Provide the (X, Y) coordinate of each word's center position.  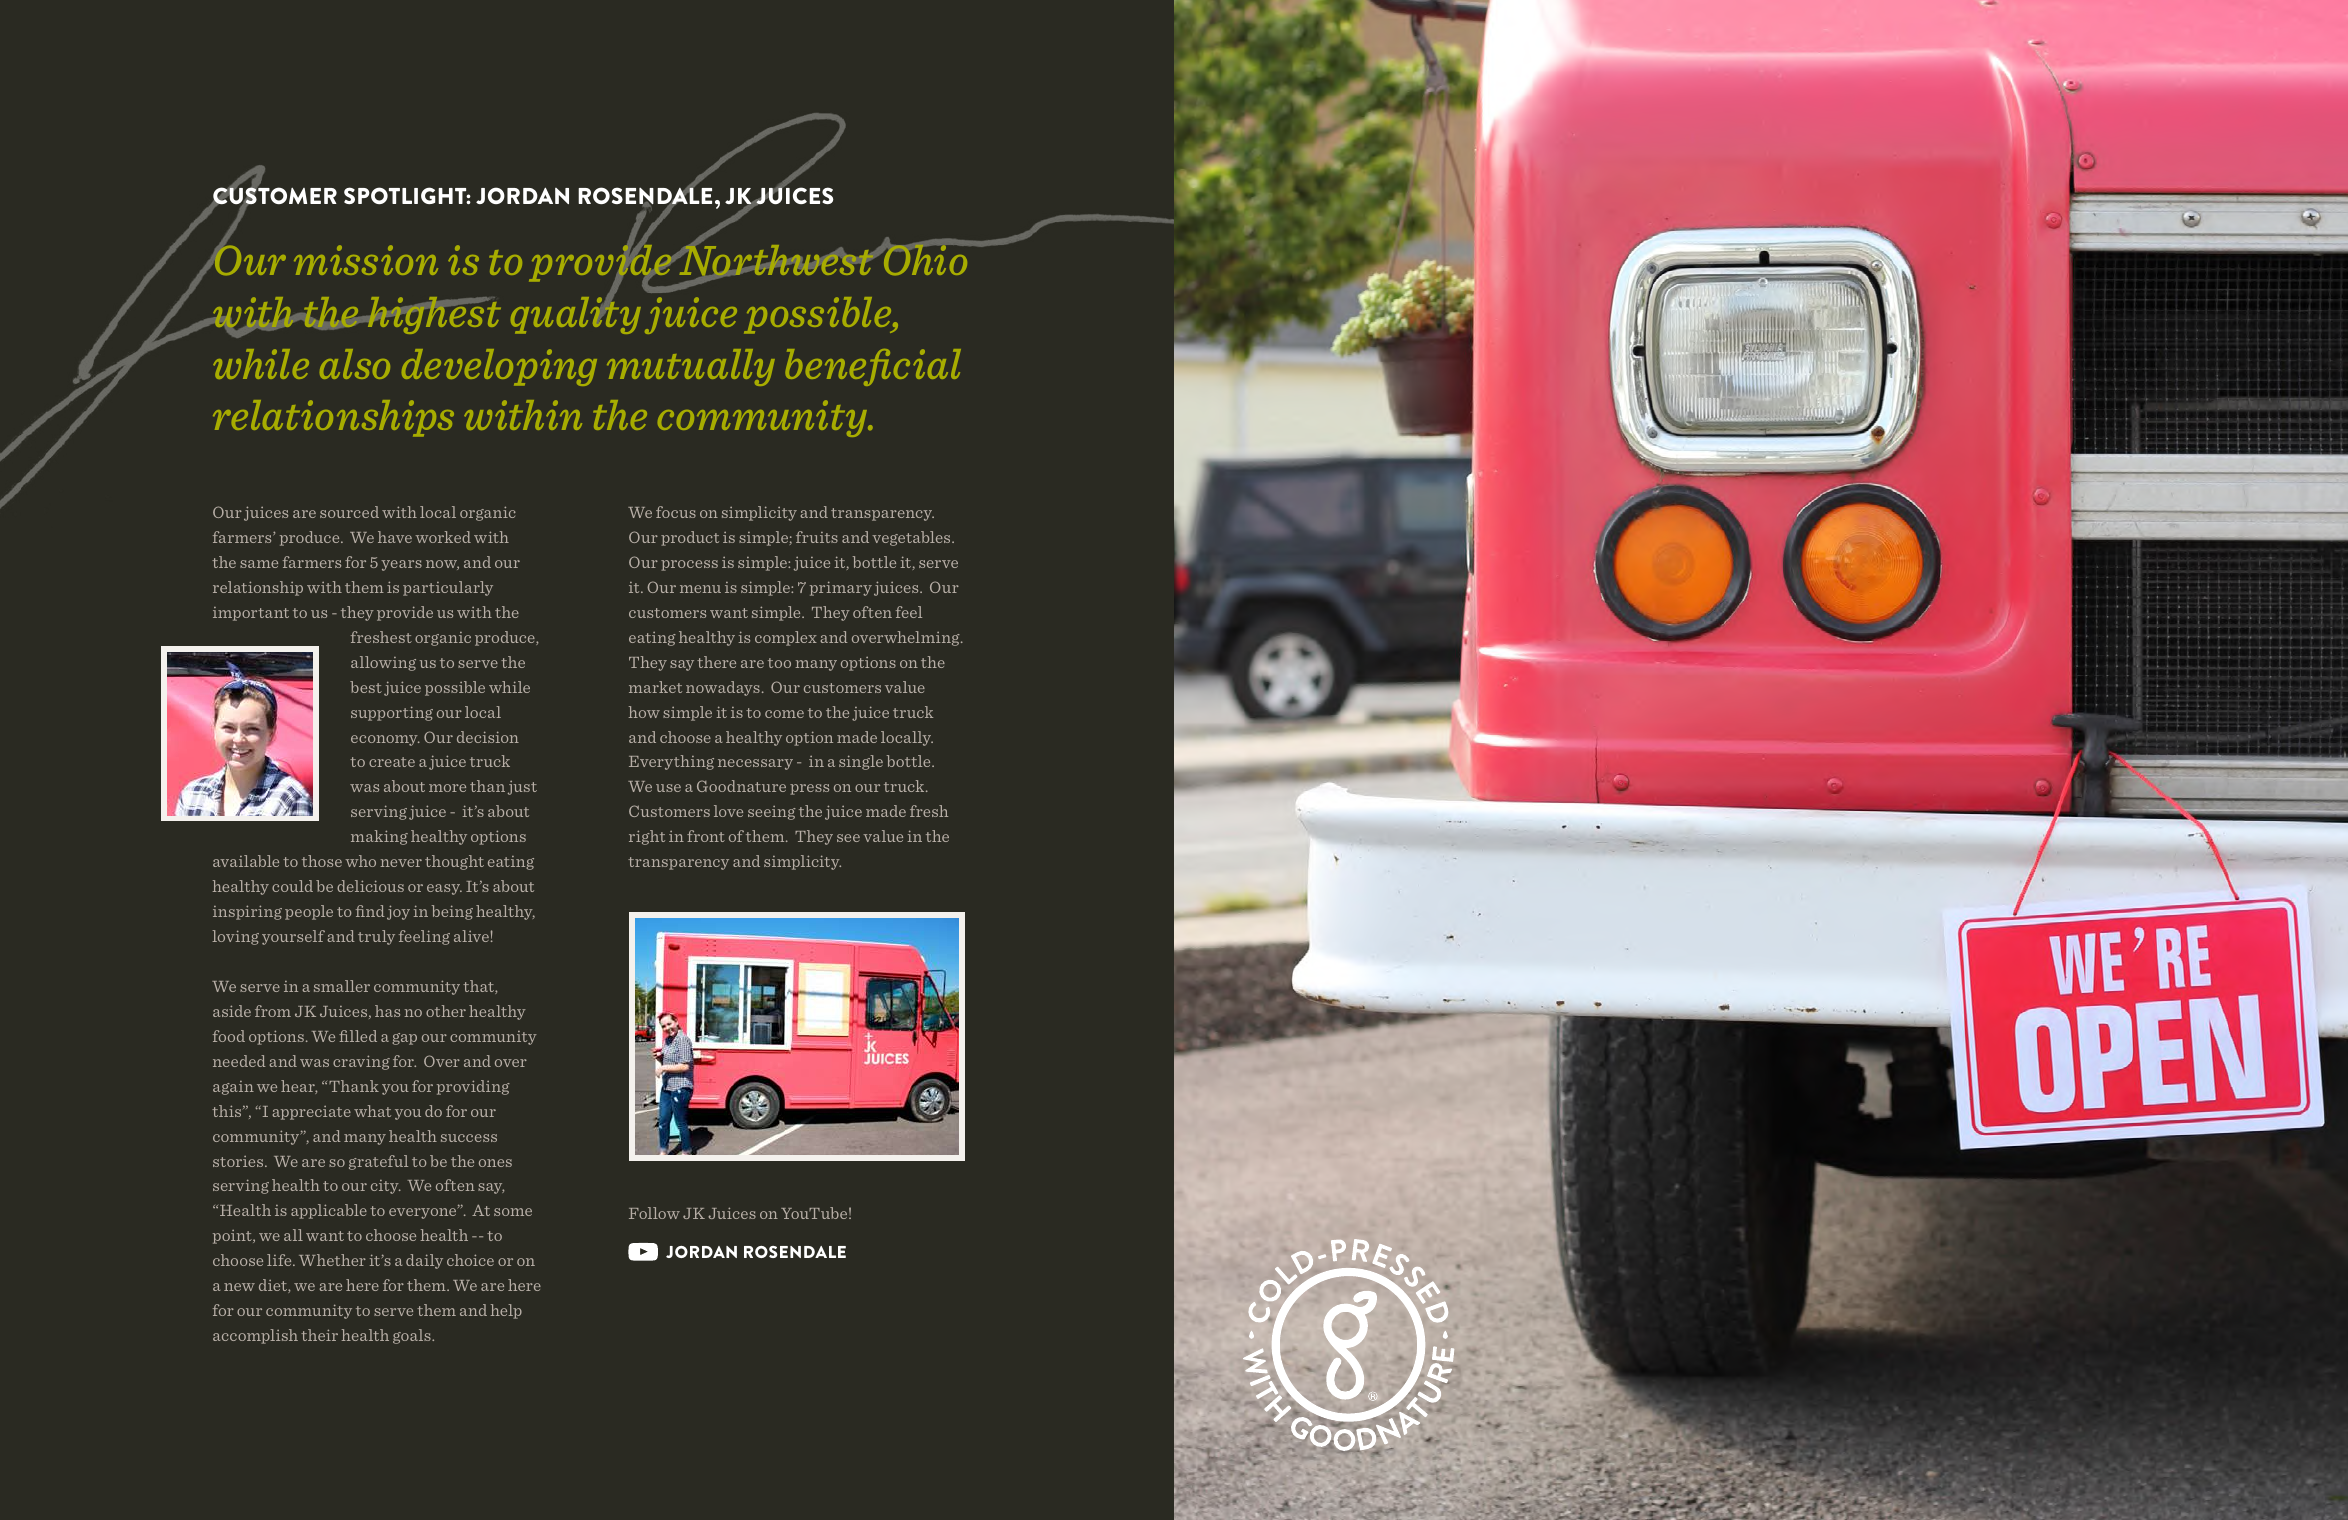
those (322, 861)
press (809, 789)
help (506, 1311)
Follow (654, 1213)
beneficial (873, 367)
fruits (817, 537)
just (522, 788)
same (259, 564)
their (319, 1335)
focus (676, 512)
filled (358, 1036)
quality (576, 314)
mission (366, 260)
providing (473, 1087)
